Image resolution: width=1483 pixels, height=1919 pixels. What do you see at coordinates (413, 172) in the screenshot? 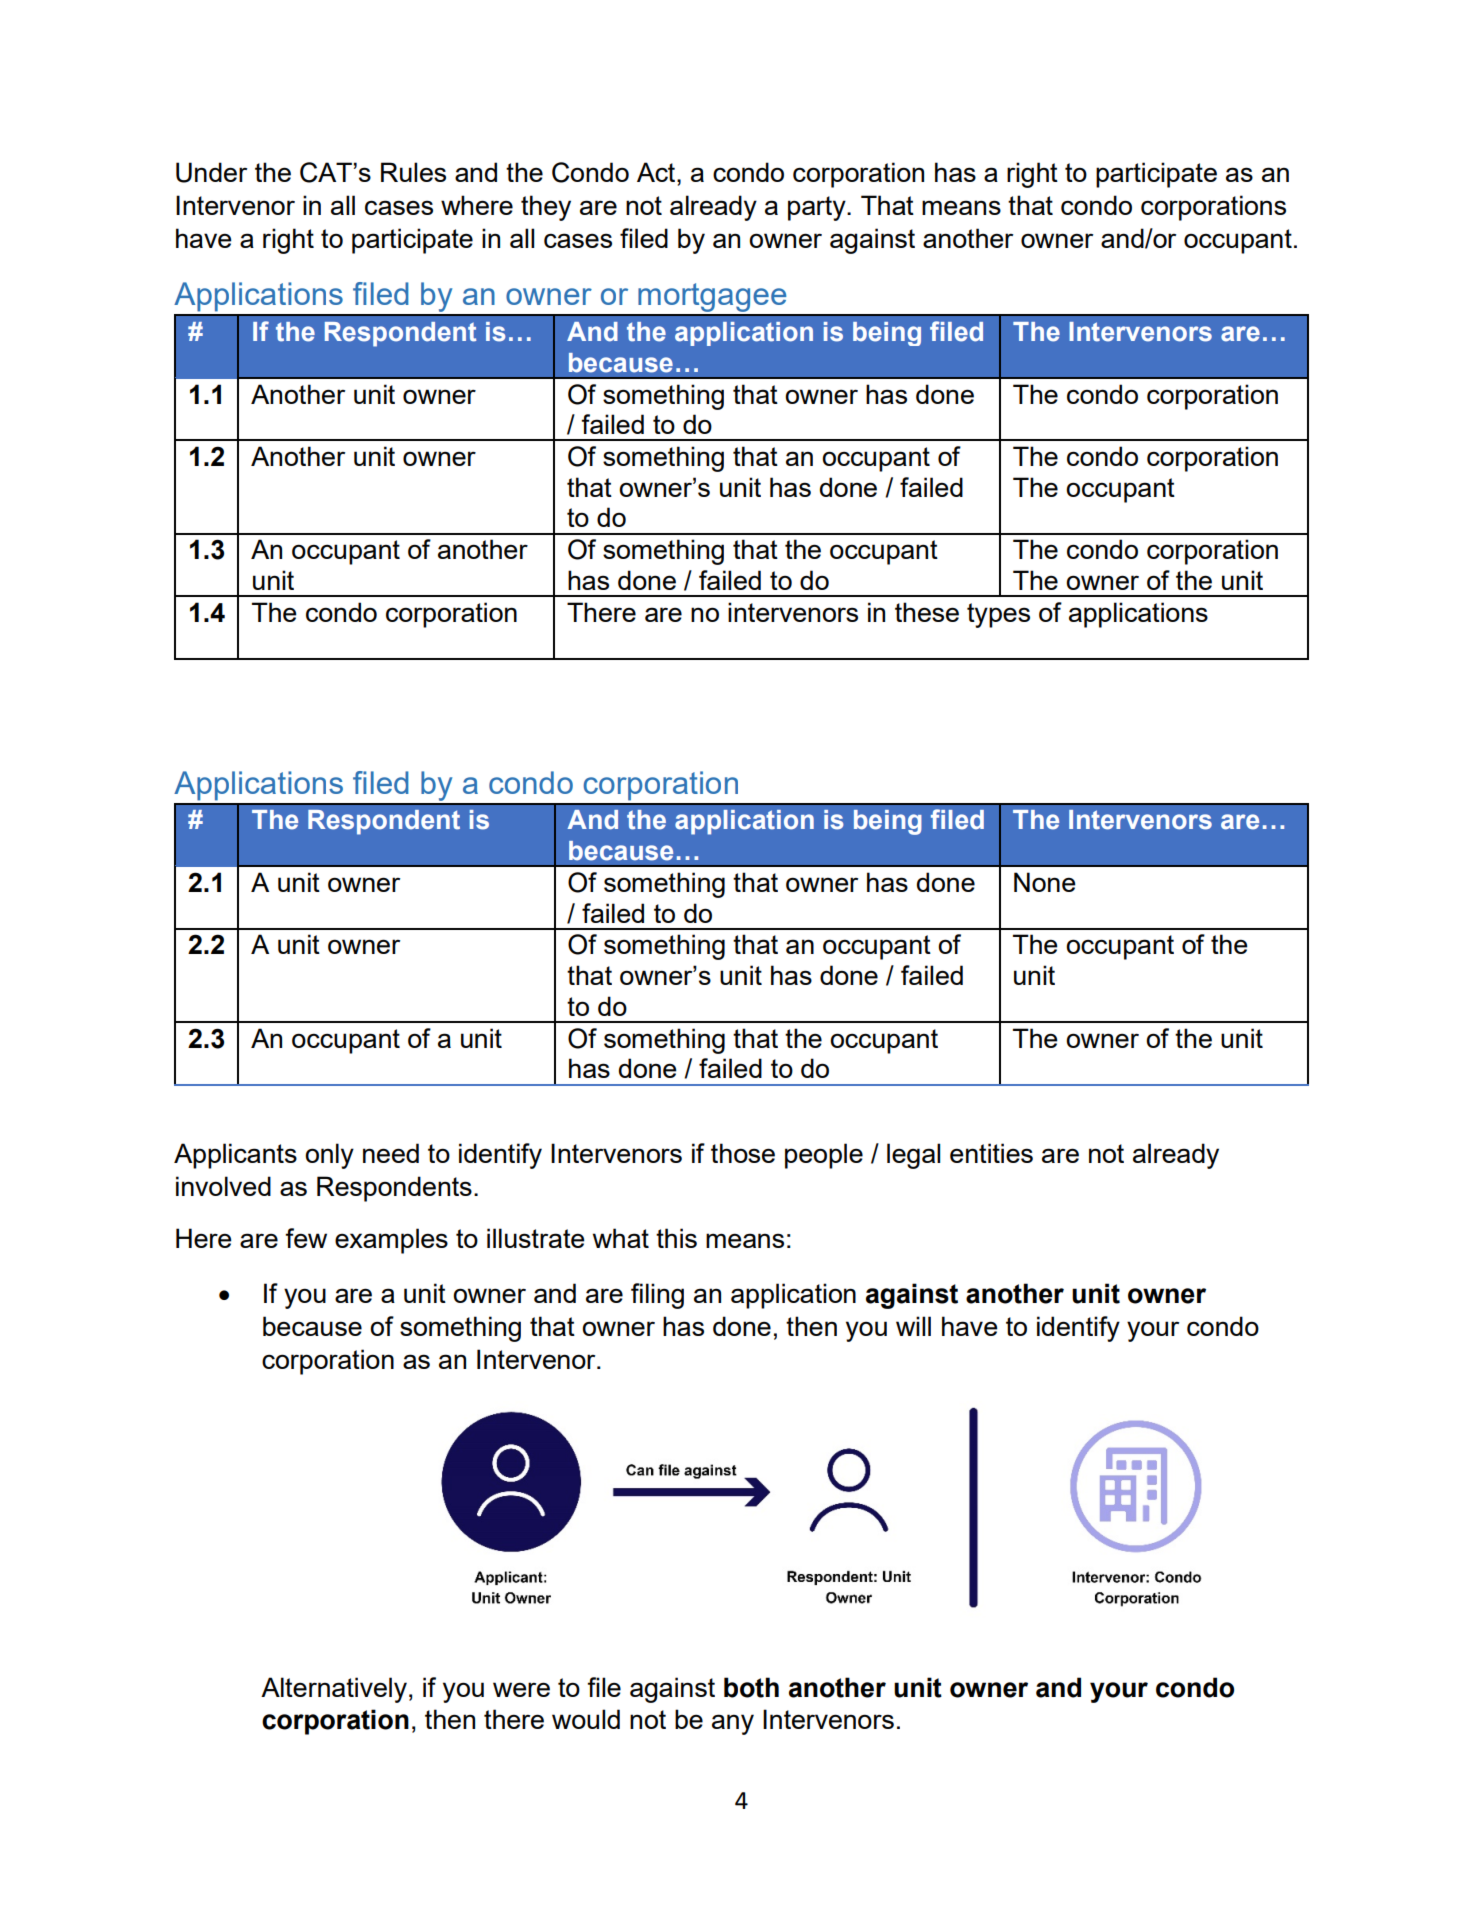
I see `Rules` at bounding box center [413, 172].
